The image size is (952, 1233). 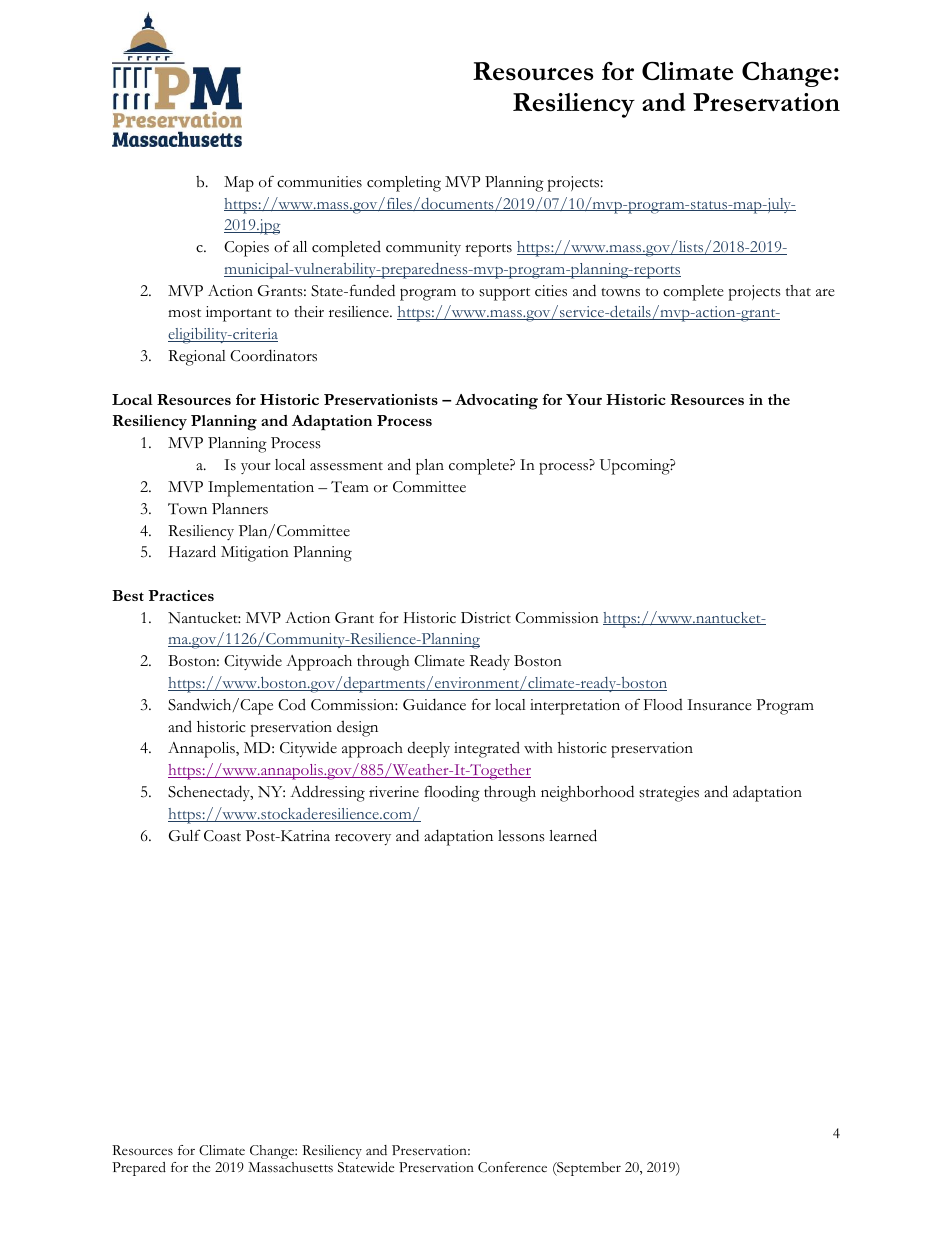 I want to click on Copies, so click(x=246, y=249).
